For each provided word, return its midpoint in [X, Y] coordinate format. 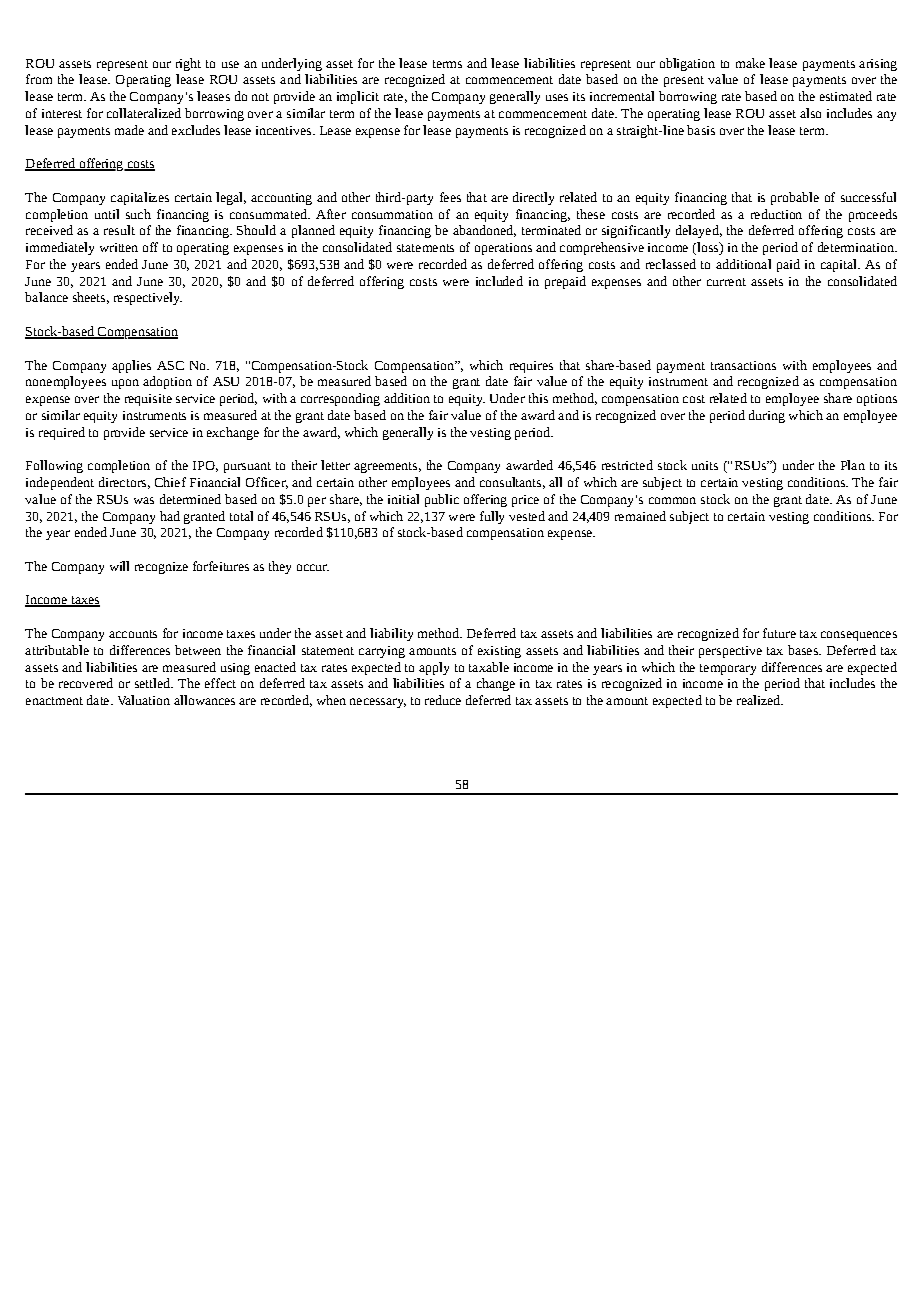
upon [125, 384]
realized [760, 700]
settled [154, 683]
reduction [776, 214]
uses [557, 97]
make [750, 63]
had [170, 516]
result [119, 230]
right [188, 64]
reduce [443, 700]
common [672, 500]
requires [531, 367]
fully [492, 517]
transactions [743, 365]
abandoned [484, 231]
